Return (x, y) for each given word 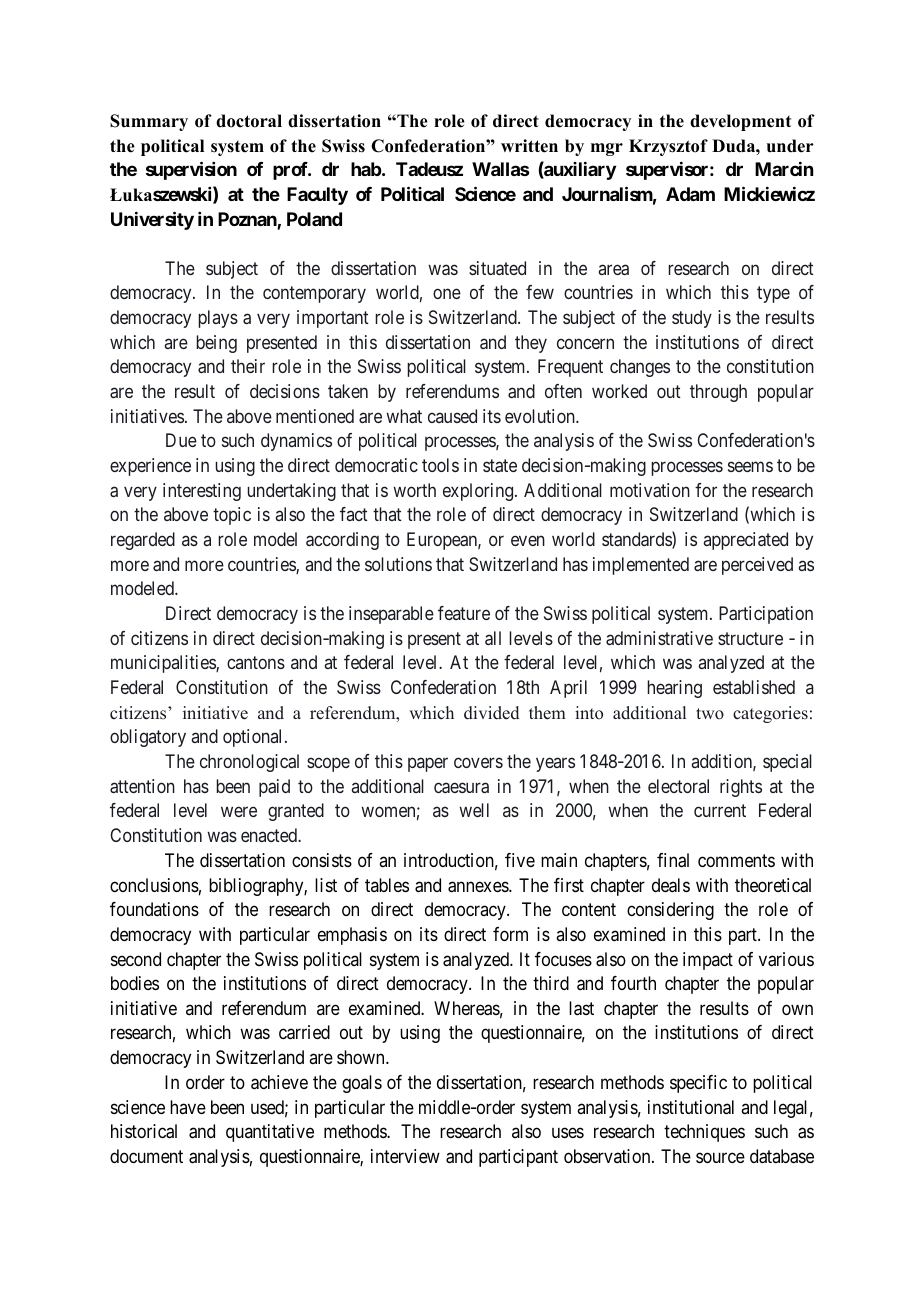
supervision (191, 171)
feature (464, 613)
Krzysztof (668, 147)
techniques (704, 1133)
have (188, 1107)
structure (750, 638)
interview (405, 1156)
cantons (256, 663)
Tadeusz (429, 169)
